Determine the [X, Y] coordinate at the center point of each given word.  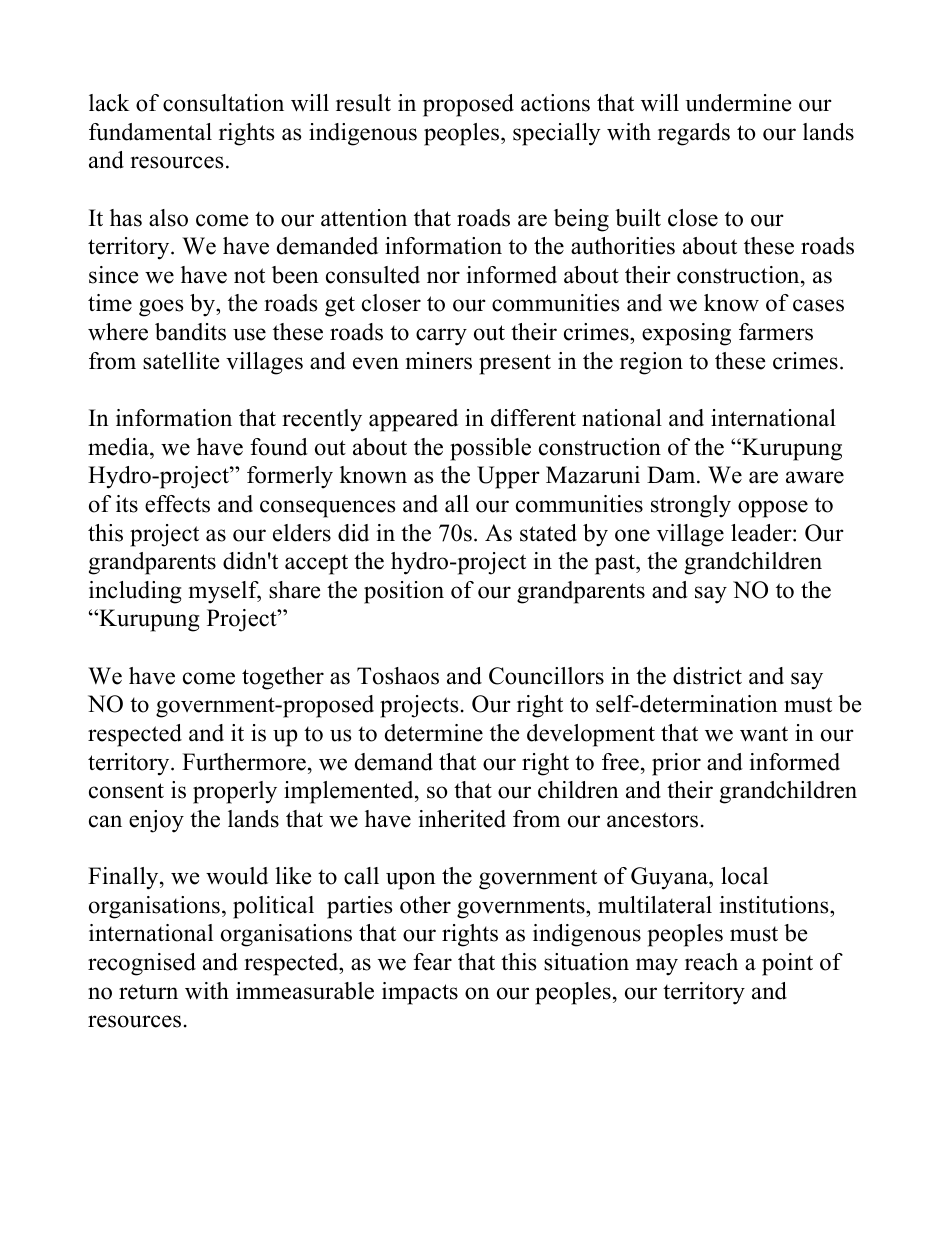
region [651, 363]
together [283, 678]
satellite [181, 361]
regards [694, 134]
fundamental [150, 132]
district [707, 676]
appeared [413, 420]
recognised [142, 964]
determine [434, 733]
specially [557, 134]
